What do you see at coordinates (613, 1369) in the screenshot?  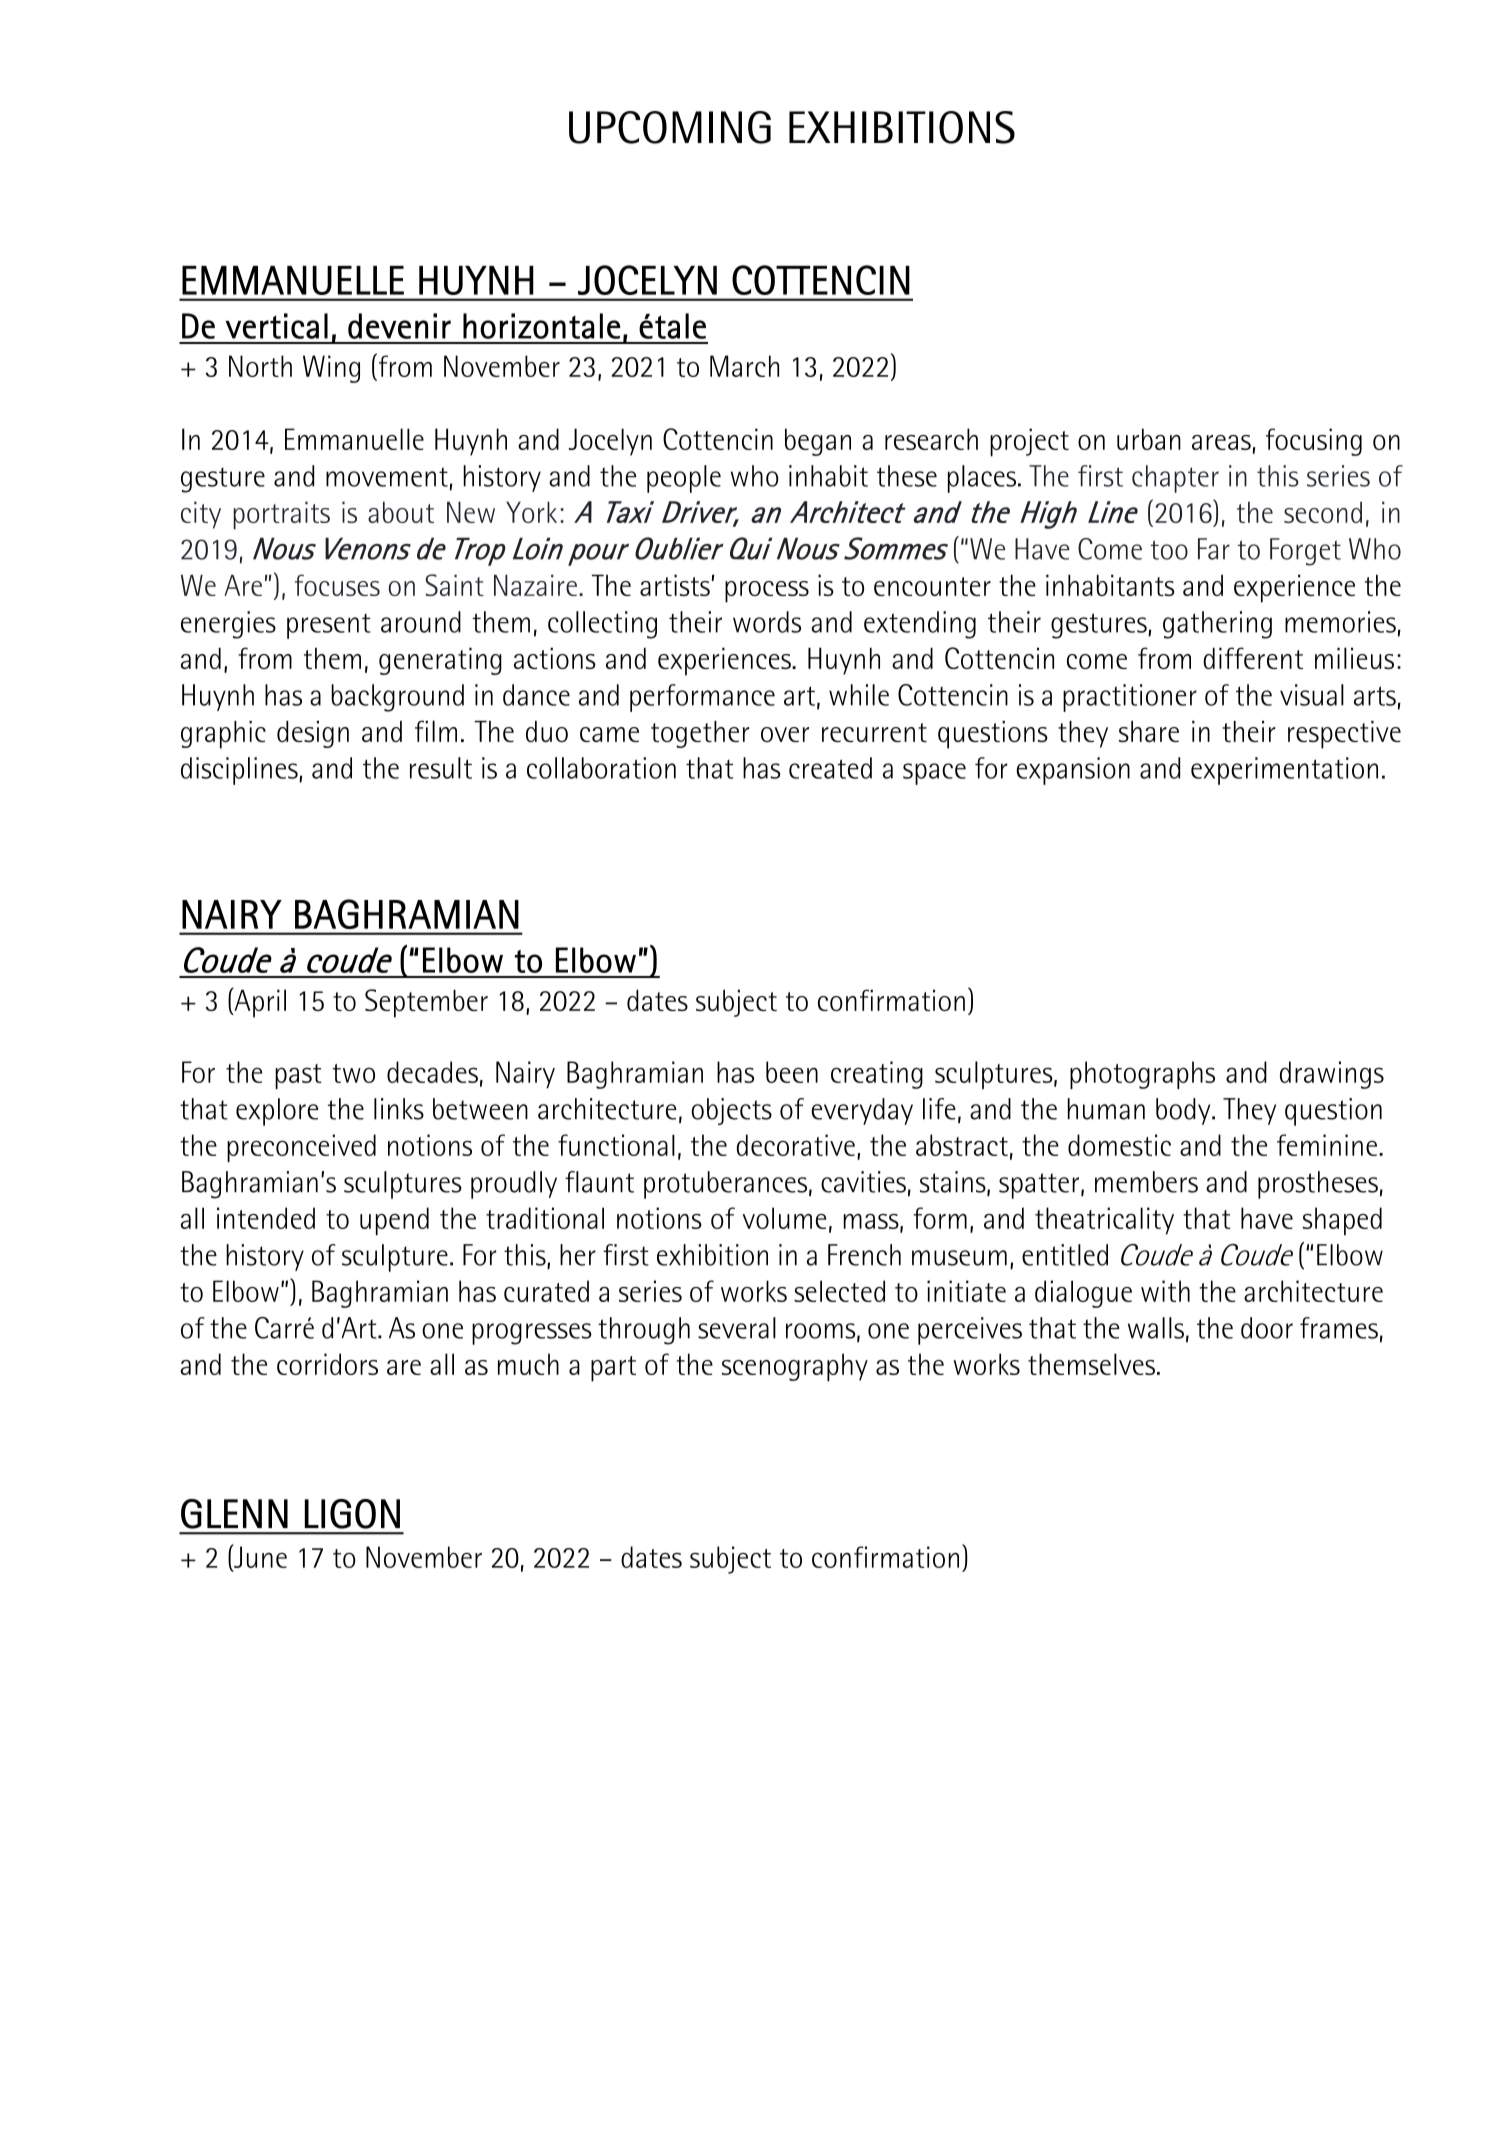 I see `part` at bounding box center [613, 1369].
